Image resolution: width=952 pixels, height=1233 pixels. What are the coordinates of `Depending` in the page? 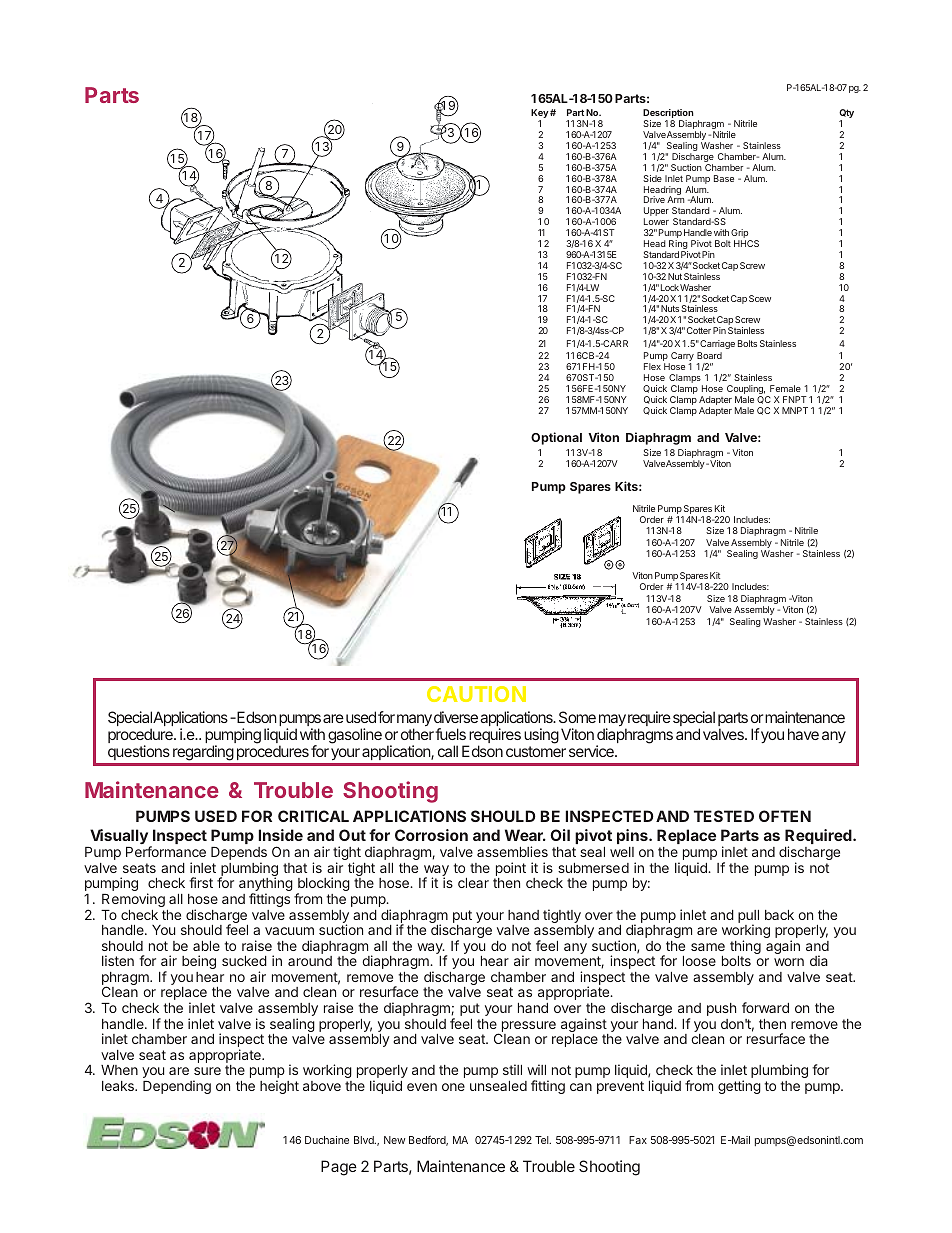 It's located at (177, 1087).
